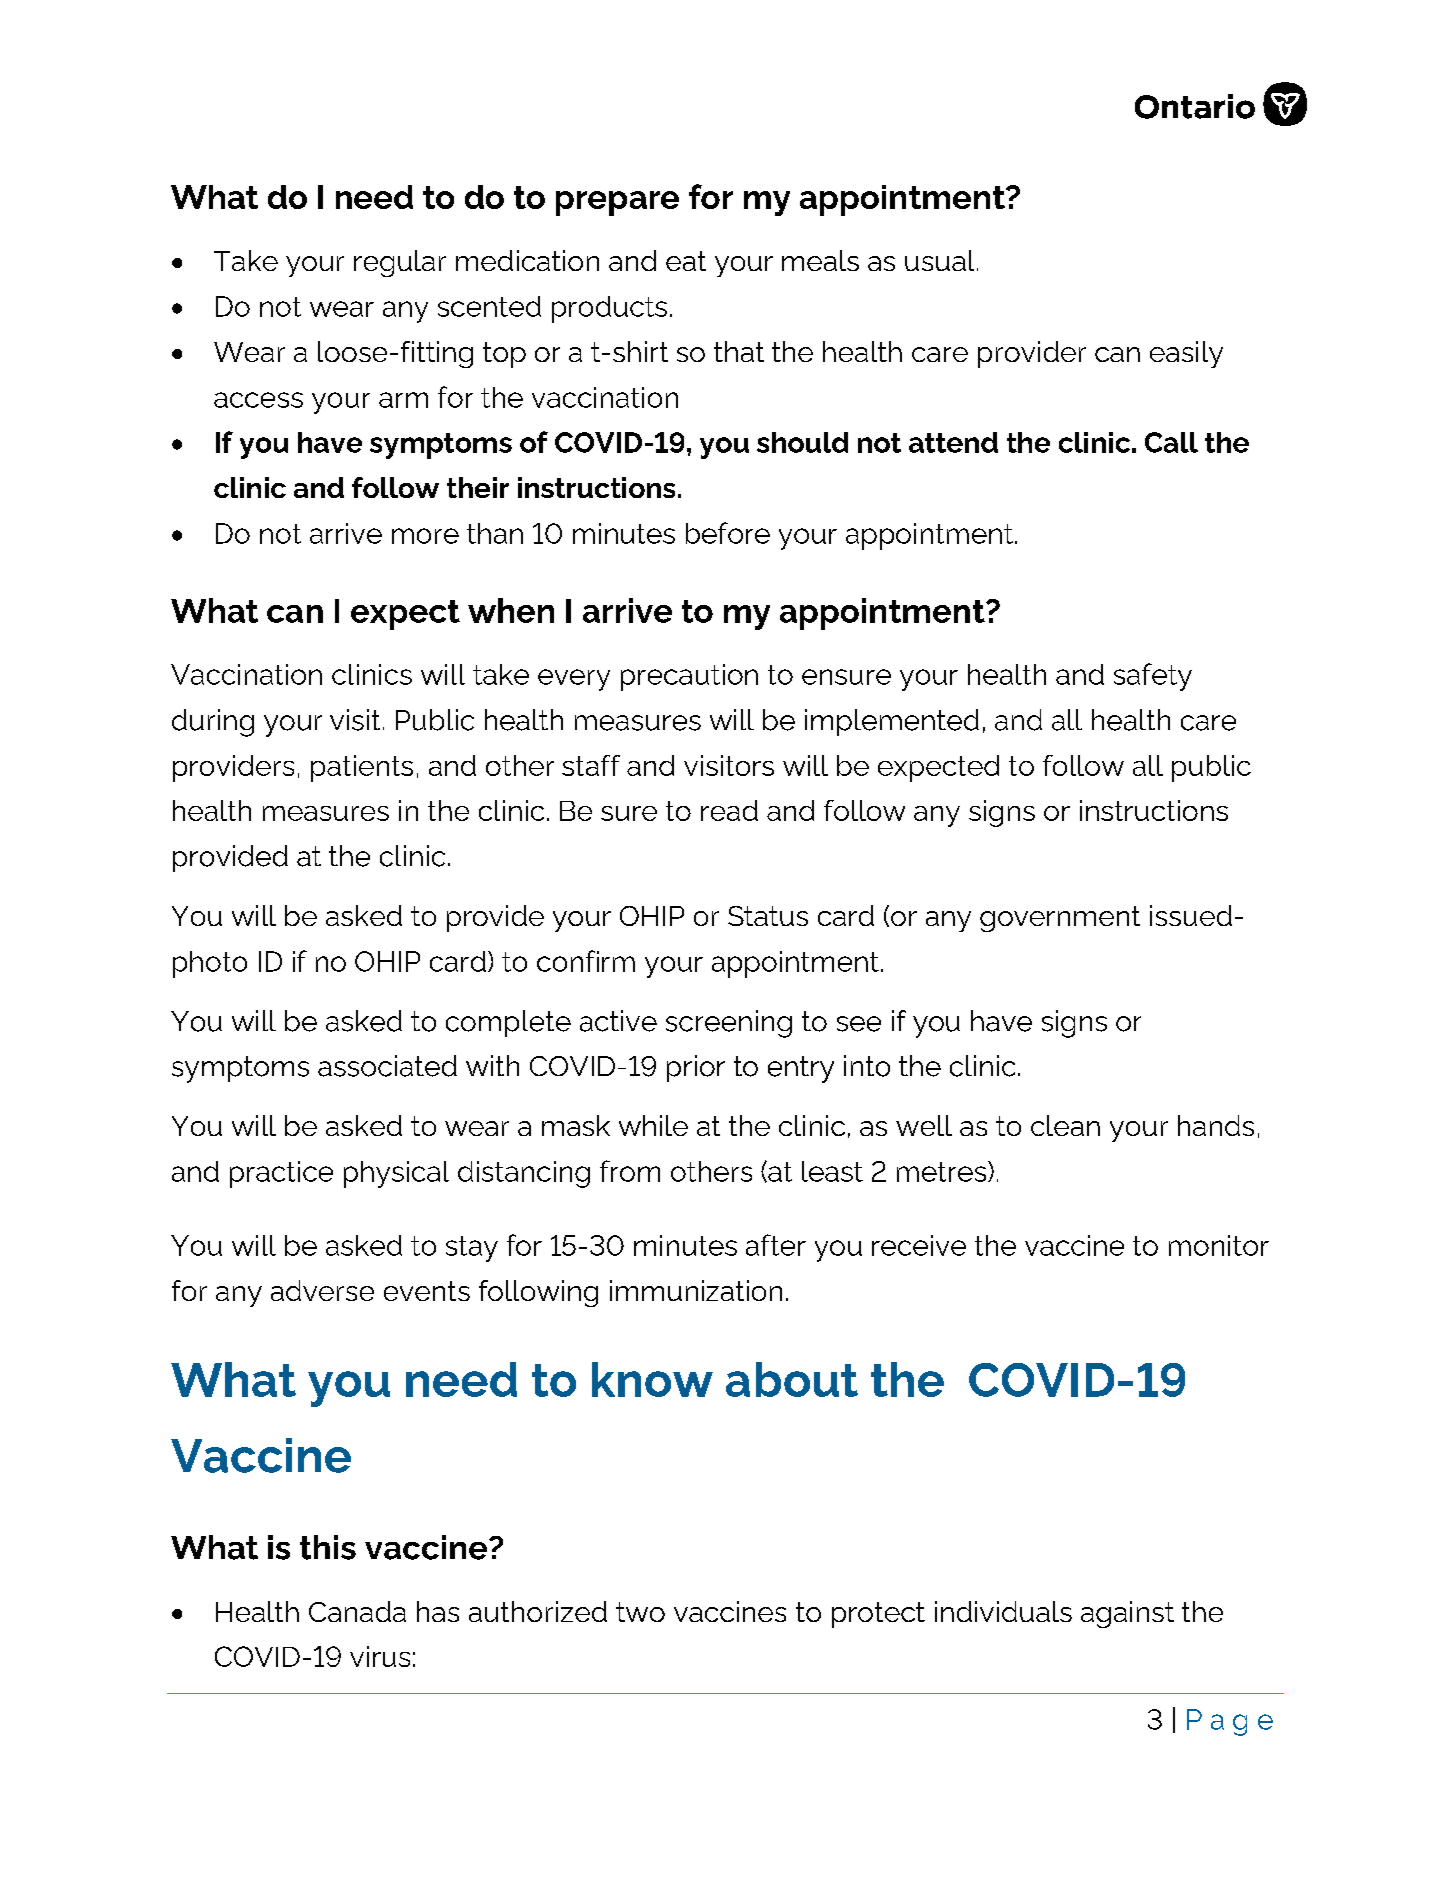 This screenshot has height=1878, width=1451. I want to click on government, so click(1060, 919).
